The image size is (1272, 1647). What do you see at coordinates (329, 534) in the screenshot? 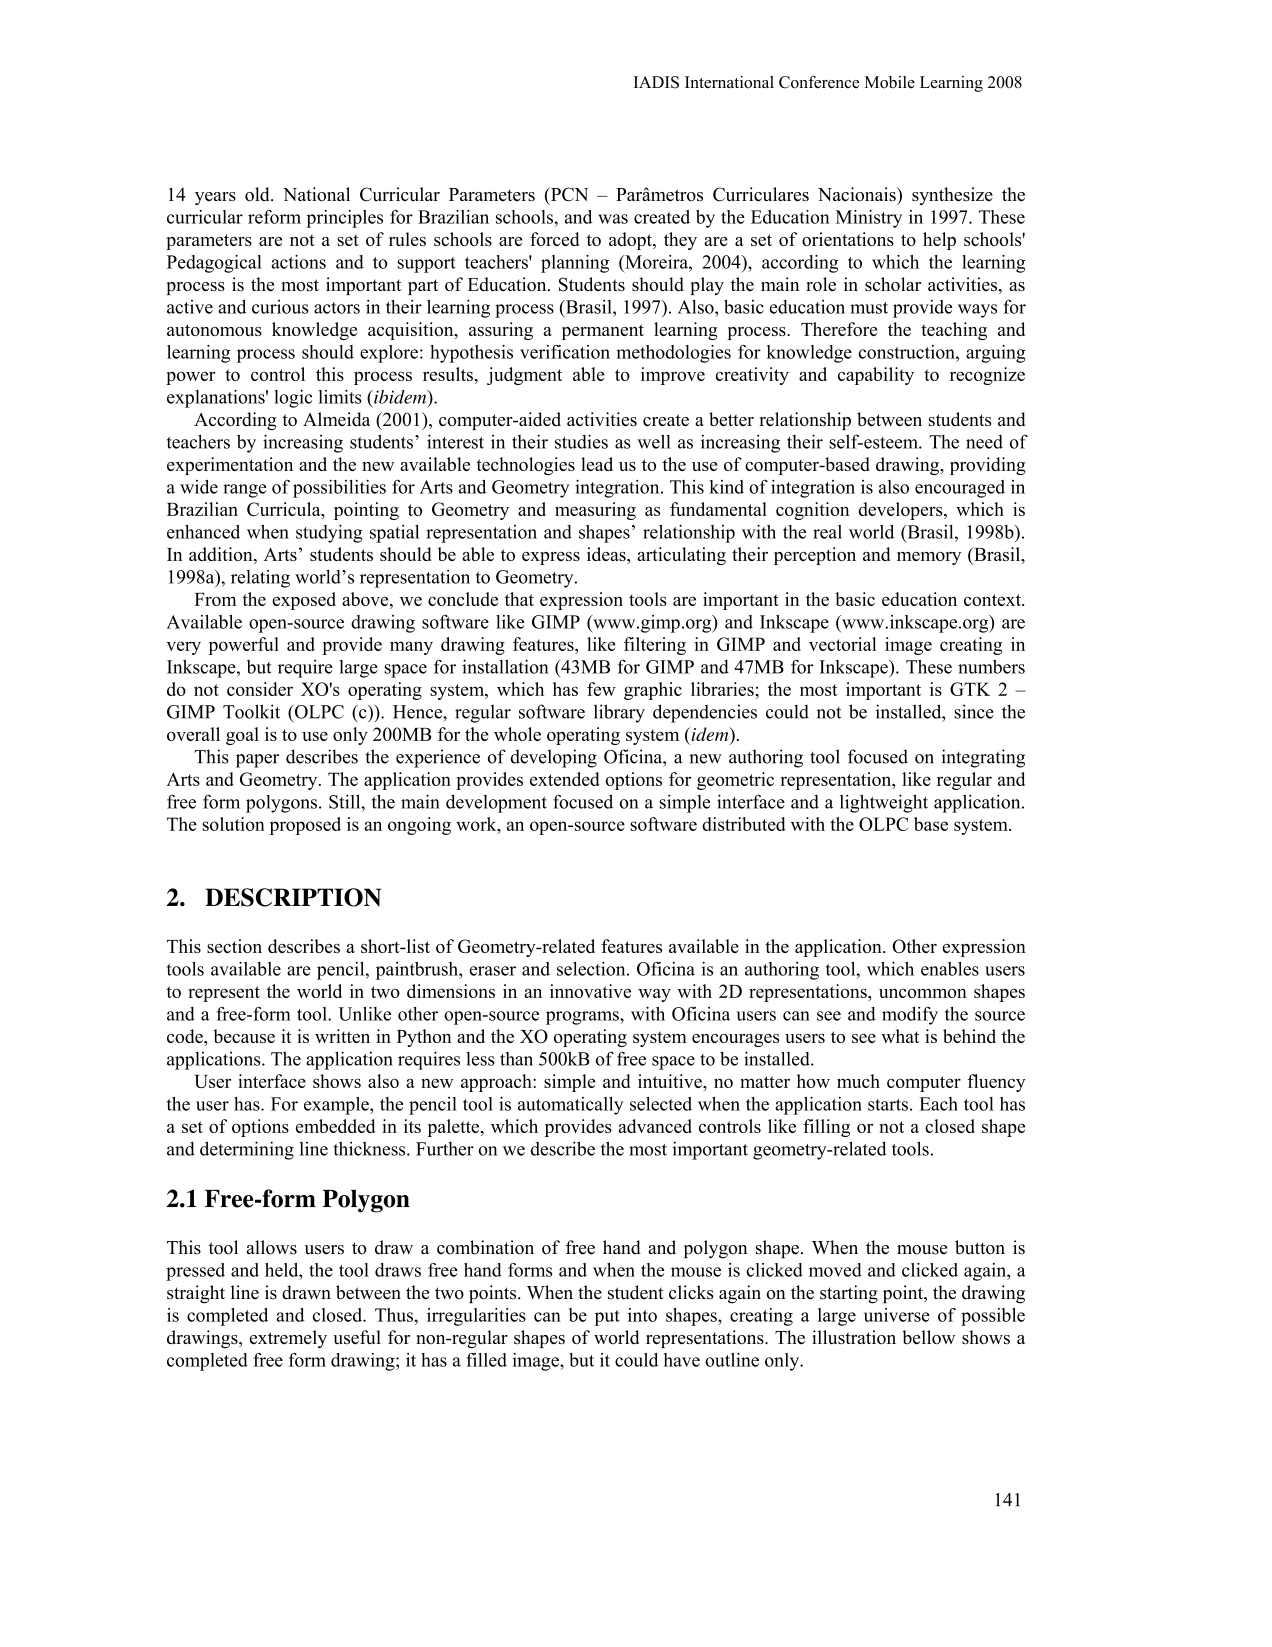
I see `studying` at bounding box center [329, 534].
